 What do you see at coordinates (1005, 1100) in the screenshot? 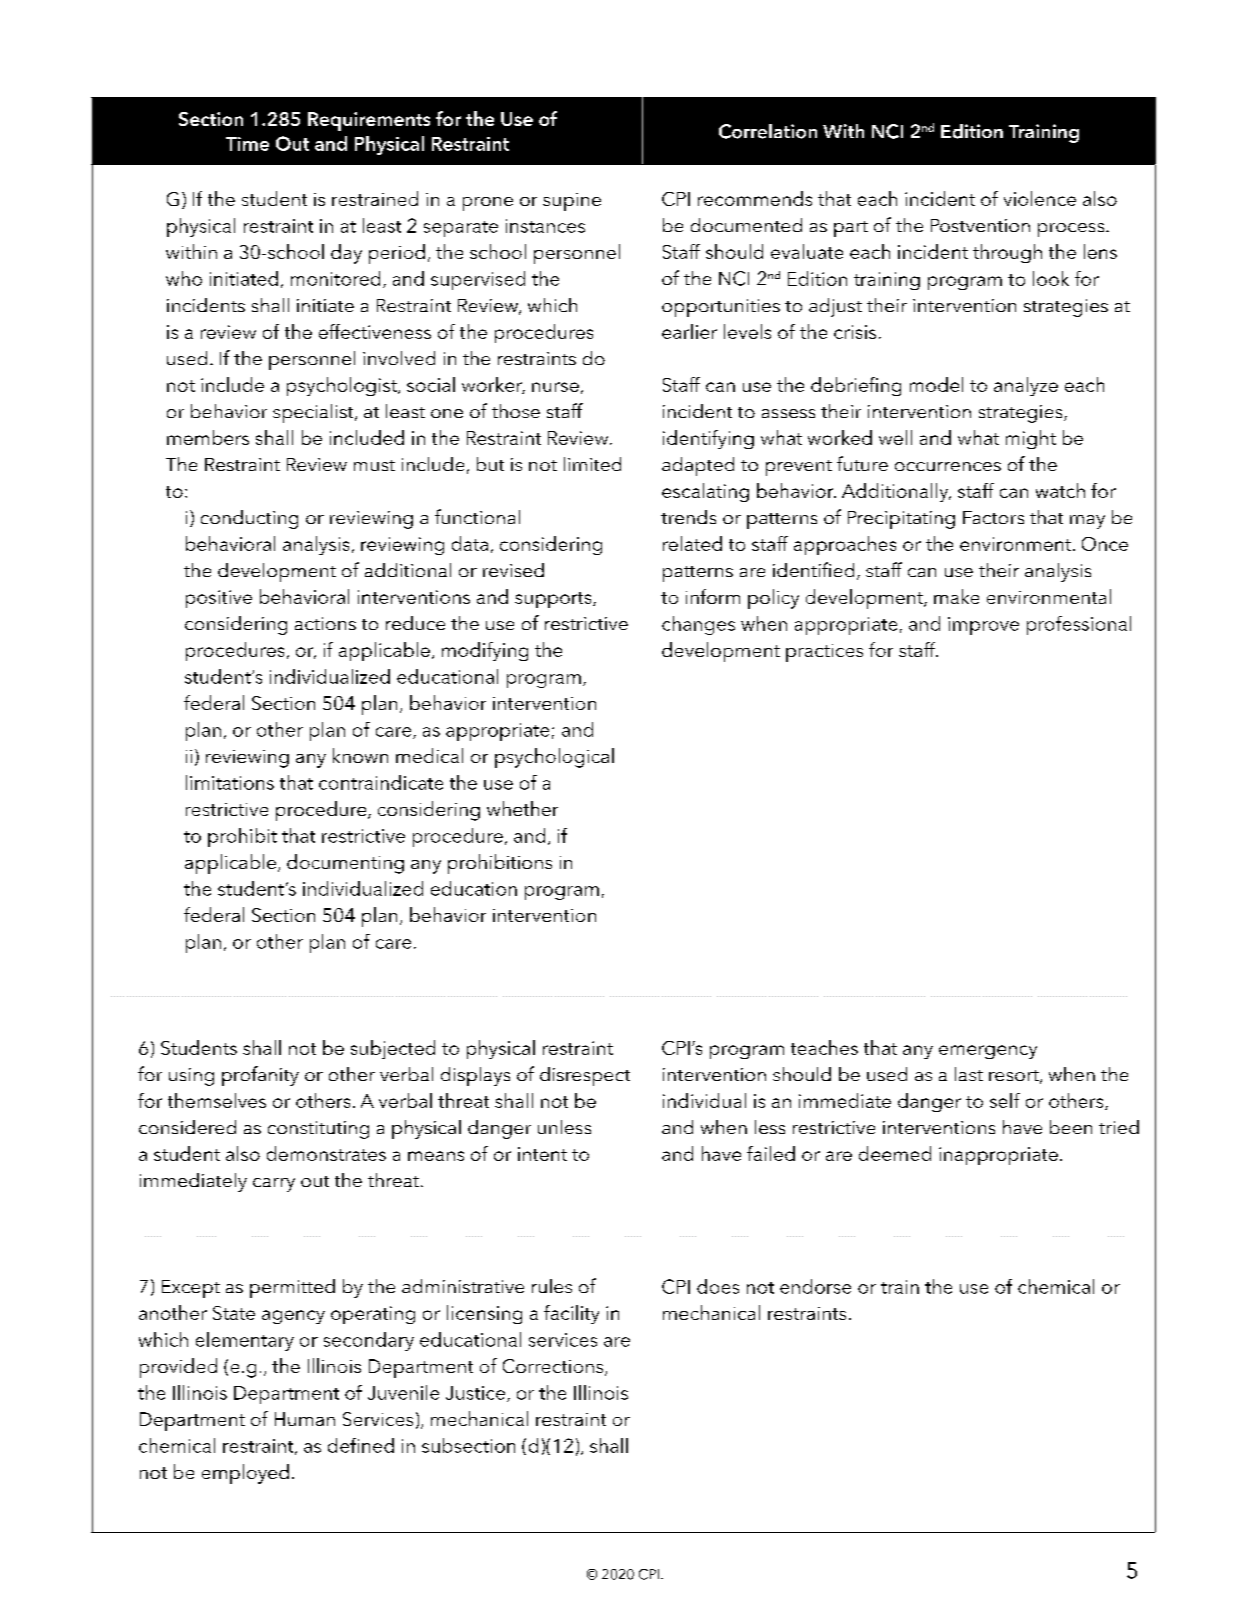
I see `self` at bounding box center [1005, 1100].
